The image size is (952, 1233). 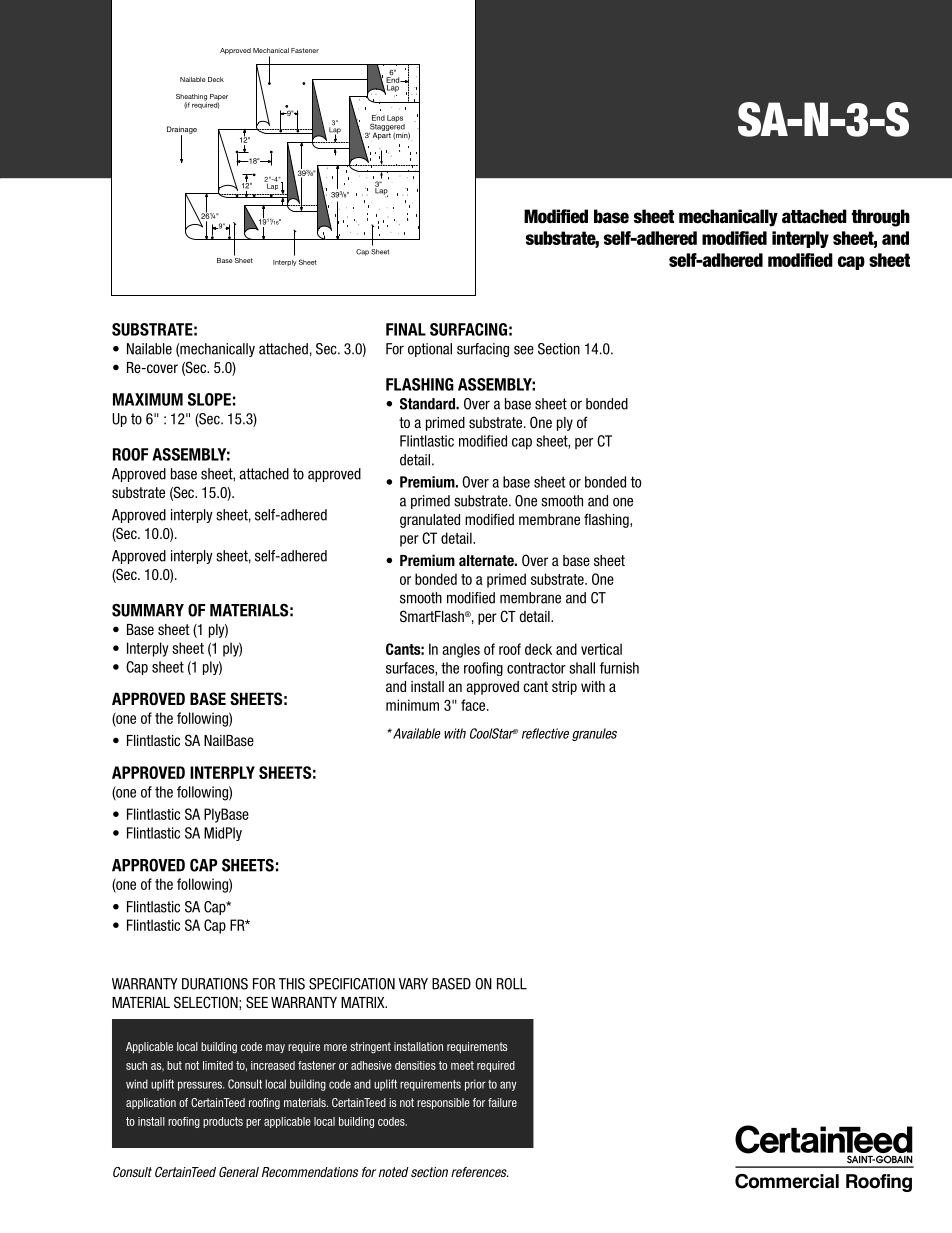 I want to click on vertical, so click(x=601, y=649).
